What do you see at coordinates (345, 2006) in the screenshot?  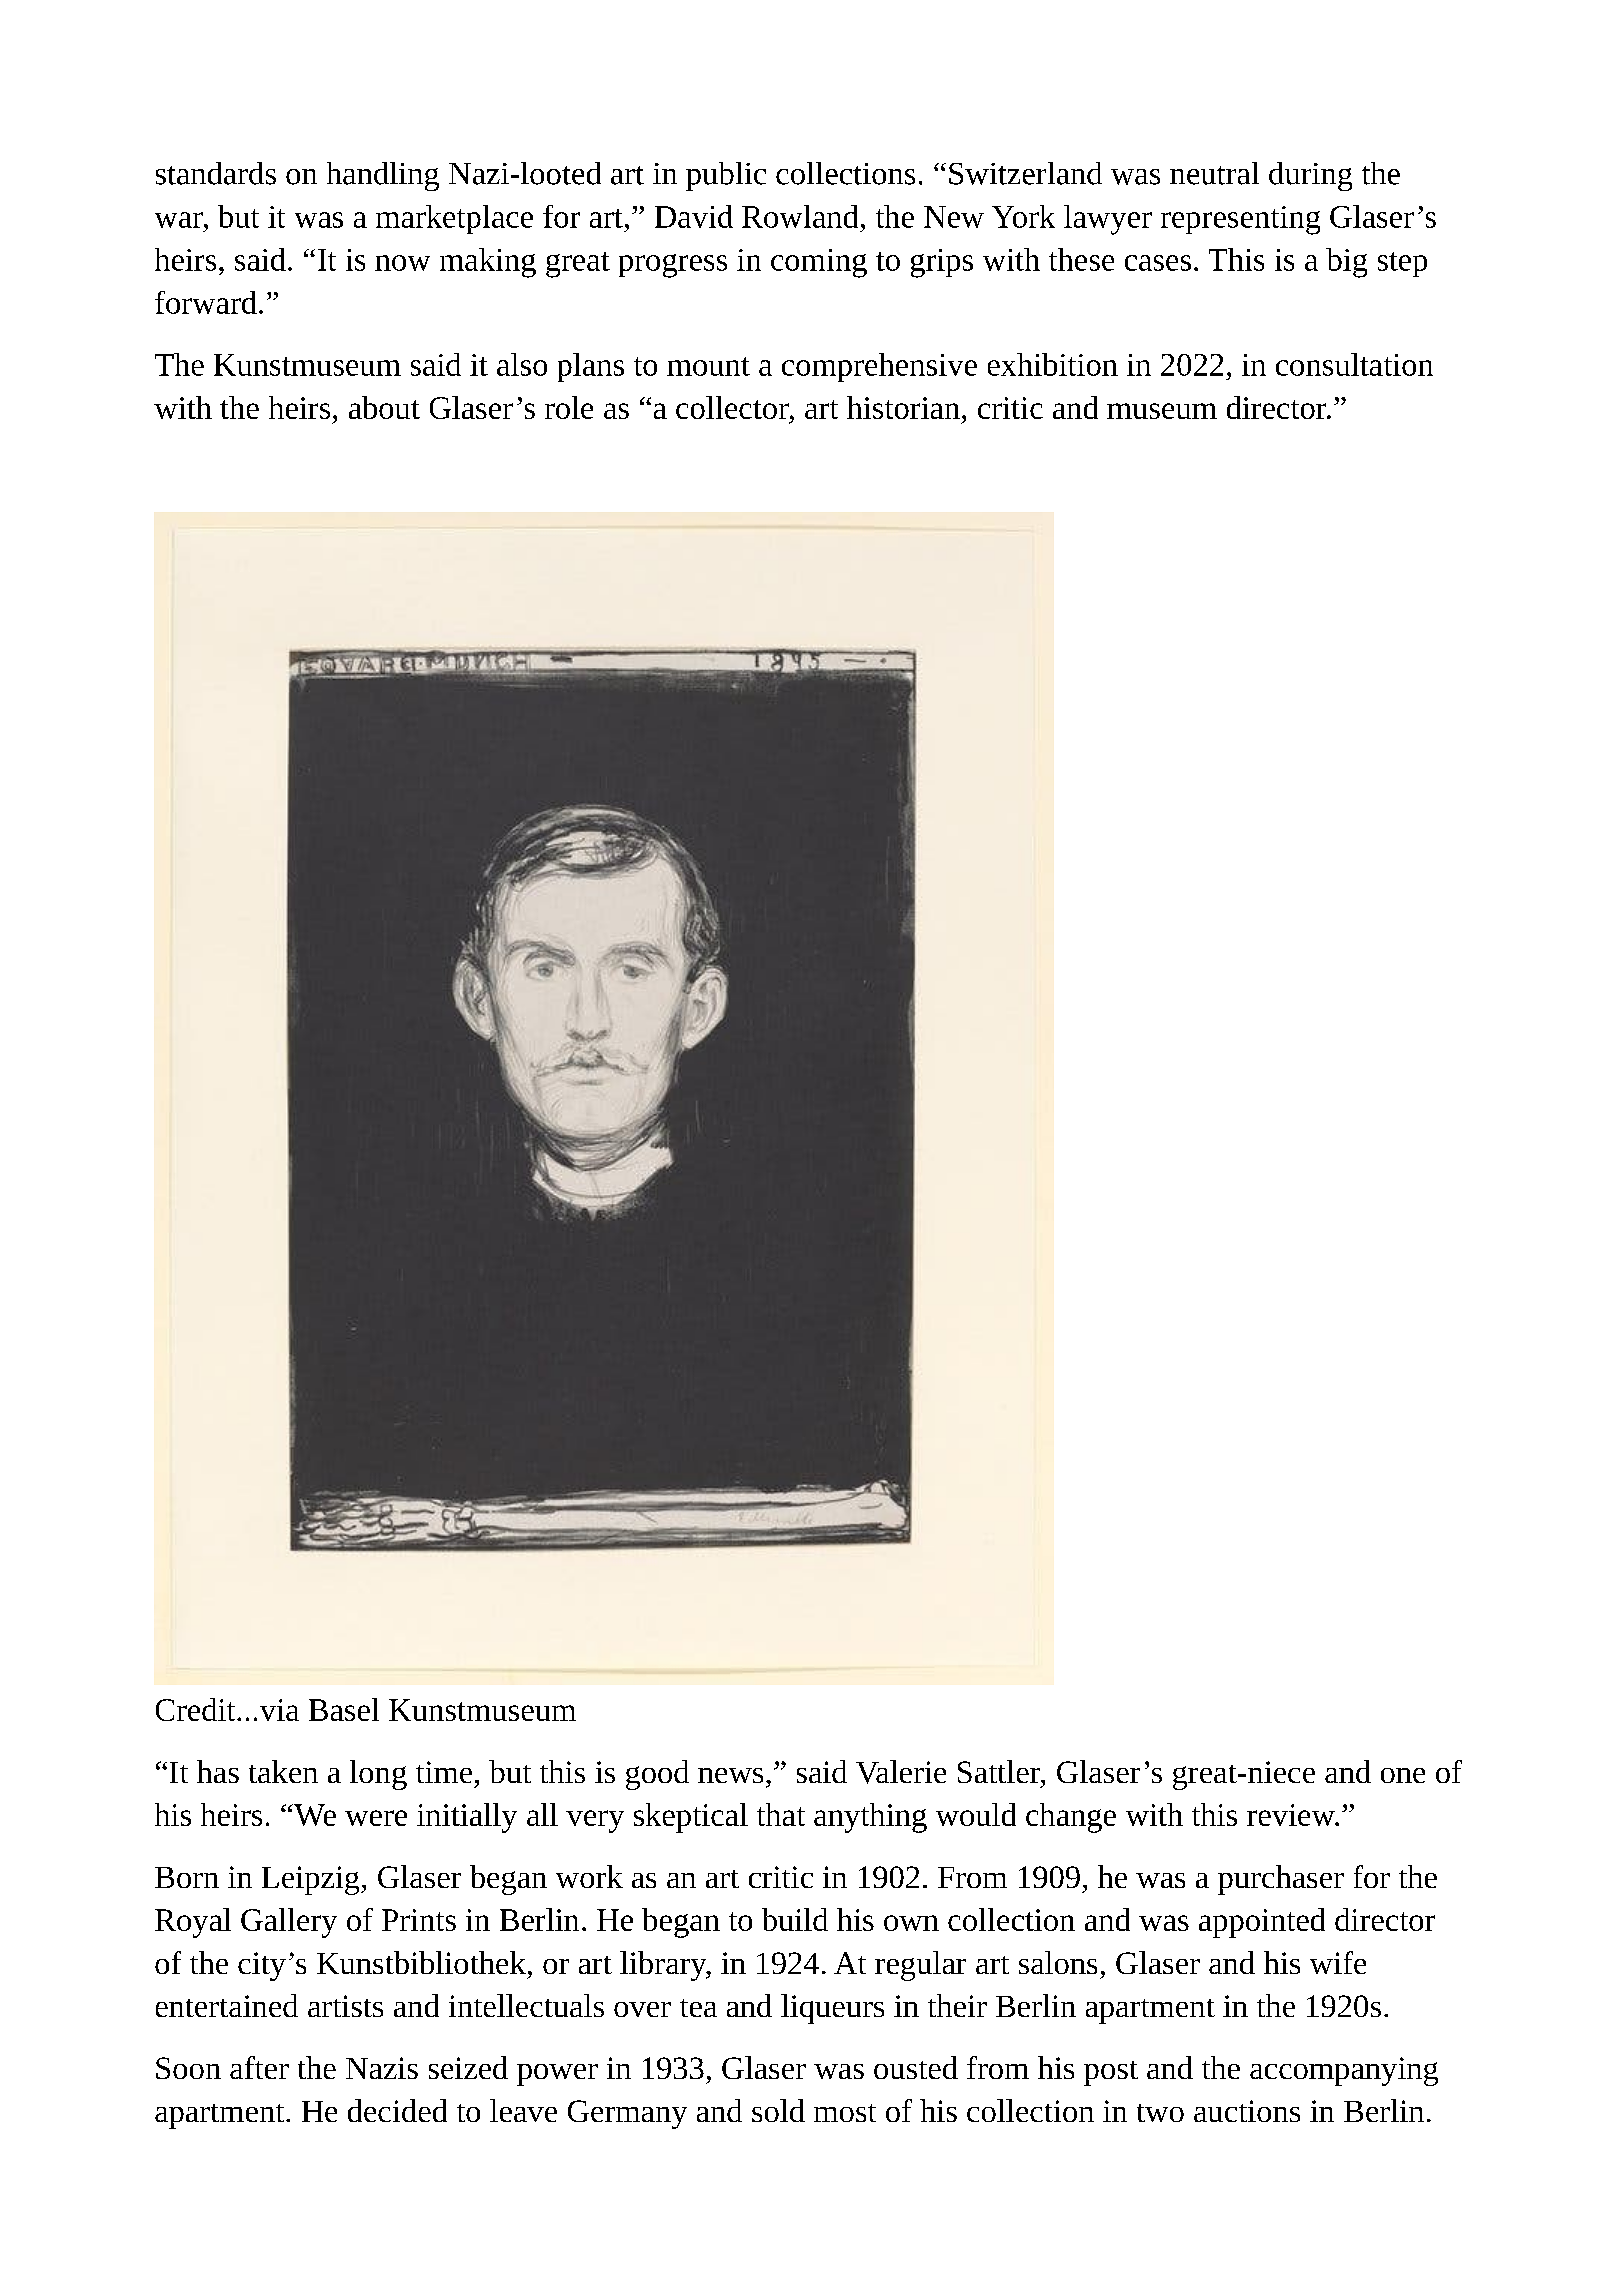 I see `artists` at bounding box center [345, 2006].
